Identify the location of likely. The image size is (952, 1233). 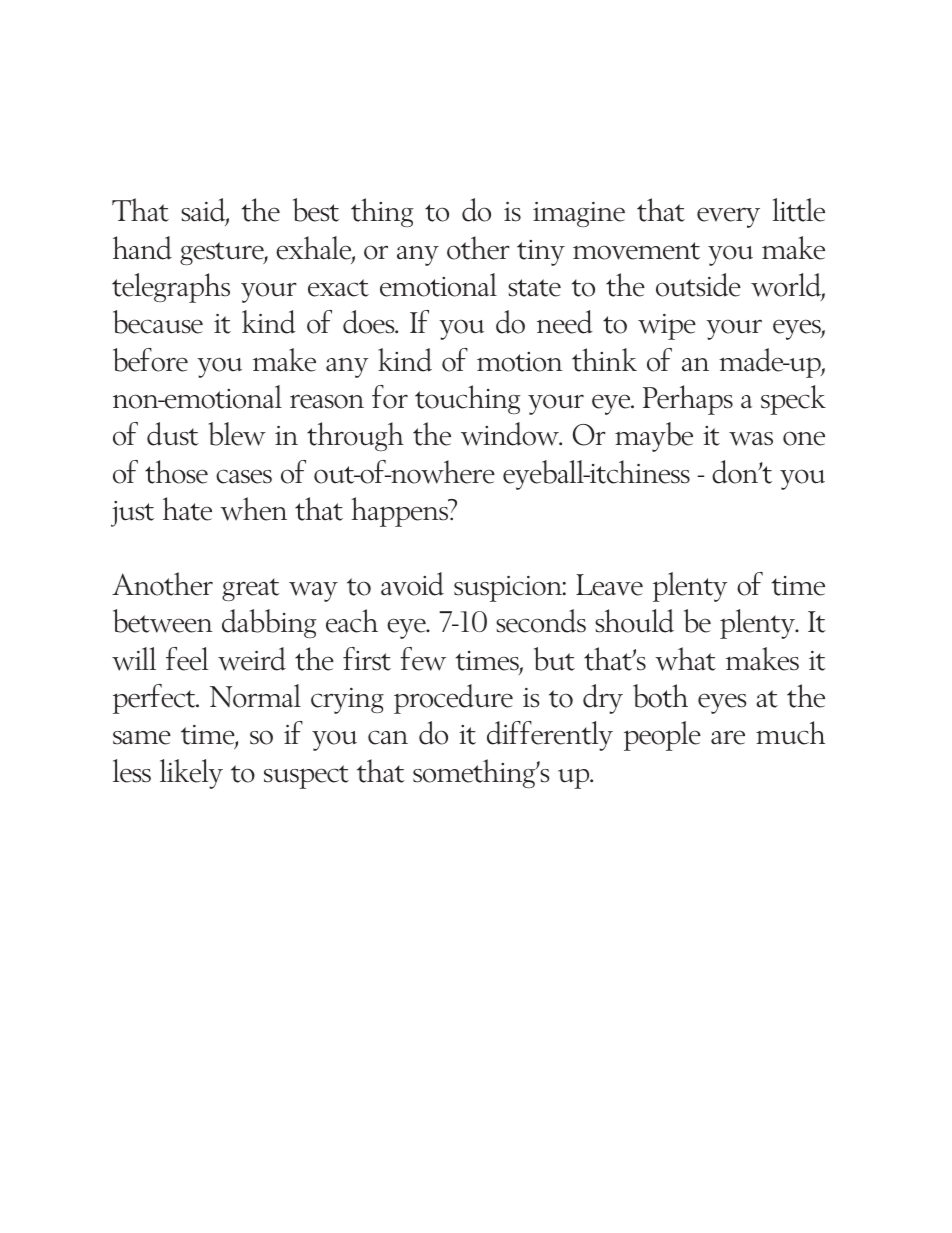
(191, 774).
